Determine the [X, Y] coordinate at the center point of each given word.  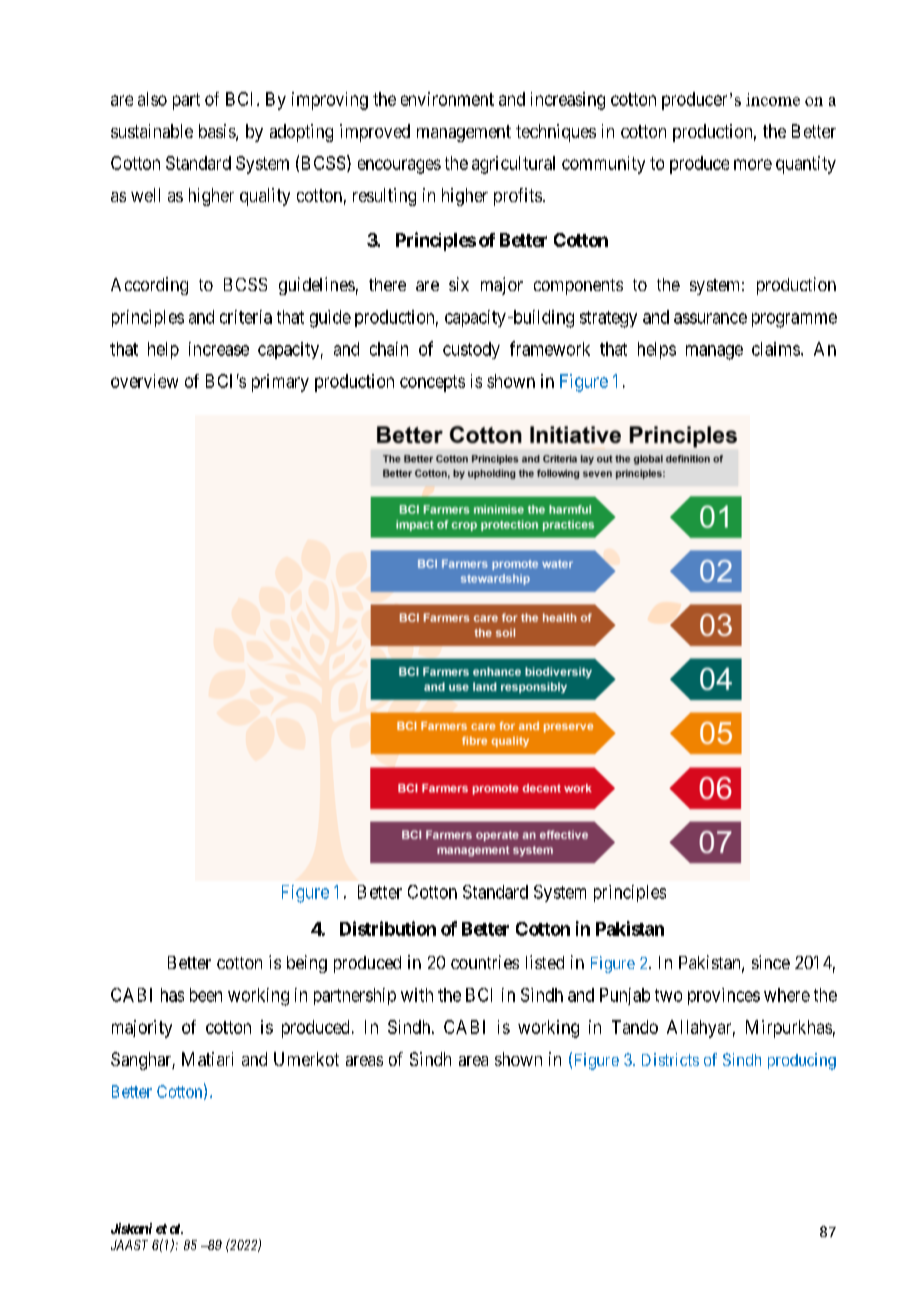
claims [776, 349]
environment [447, 99]
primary [280, 383]
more [753, 164]
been [206, 995]
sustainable [152, 131]
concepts [432, 383]
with [417, 995]
